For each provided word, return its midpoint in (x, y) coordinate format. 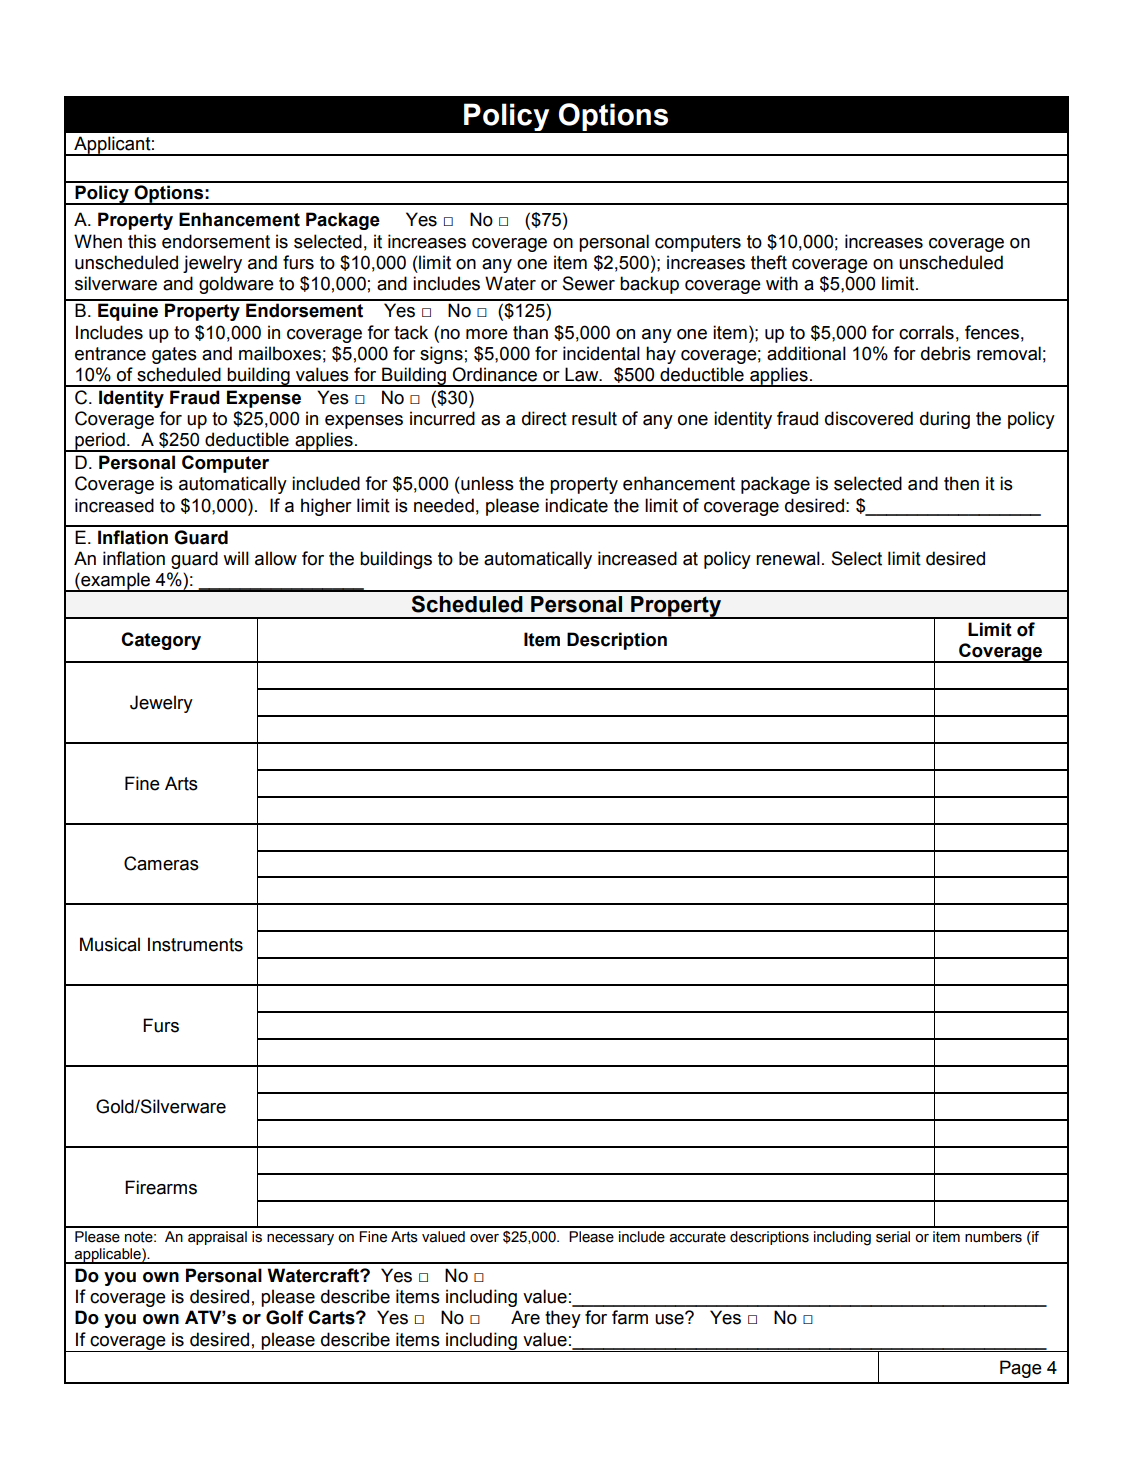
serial (893, 1237)
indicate (576, 505)
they (563, 1319)
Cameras (161, 863)
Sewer (588, 283)
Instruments (195, 944)
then (961, 483)
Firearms (161, 1187)
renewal (788, 558)
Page (1021, 1369)
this (142, 241)
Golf (285, 1317)
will (236, 558)
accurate (697, 1237)
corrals (926, 332)
